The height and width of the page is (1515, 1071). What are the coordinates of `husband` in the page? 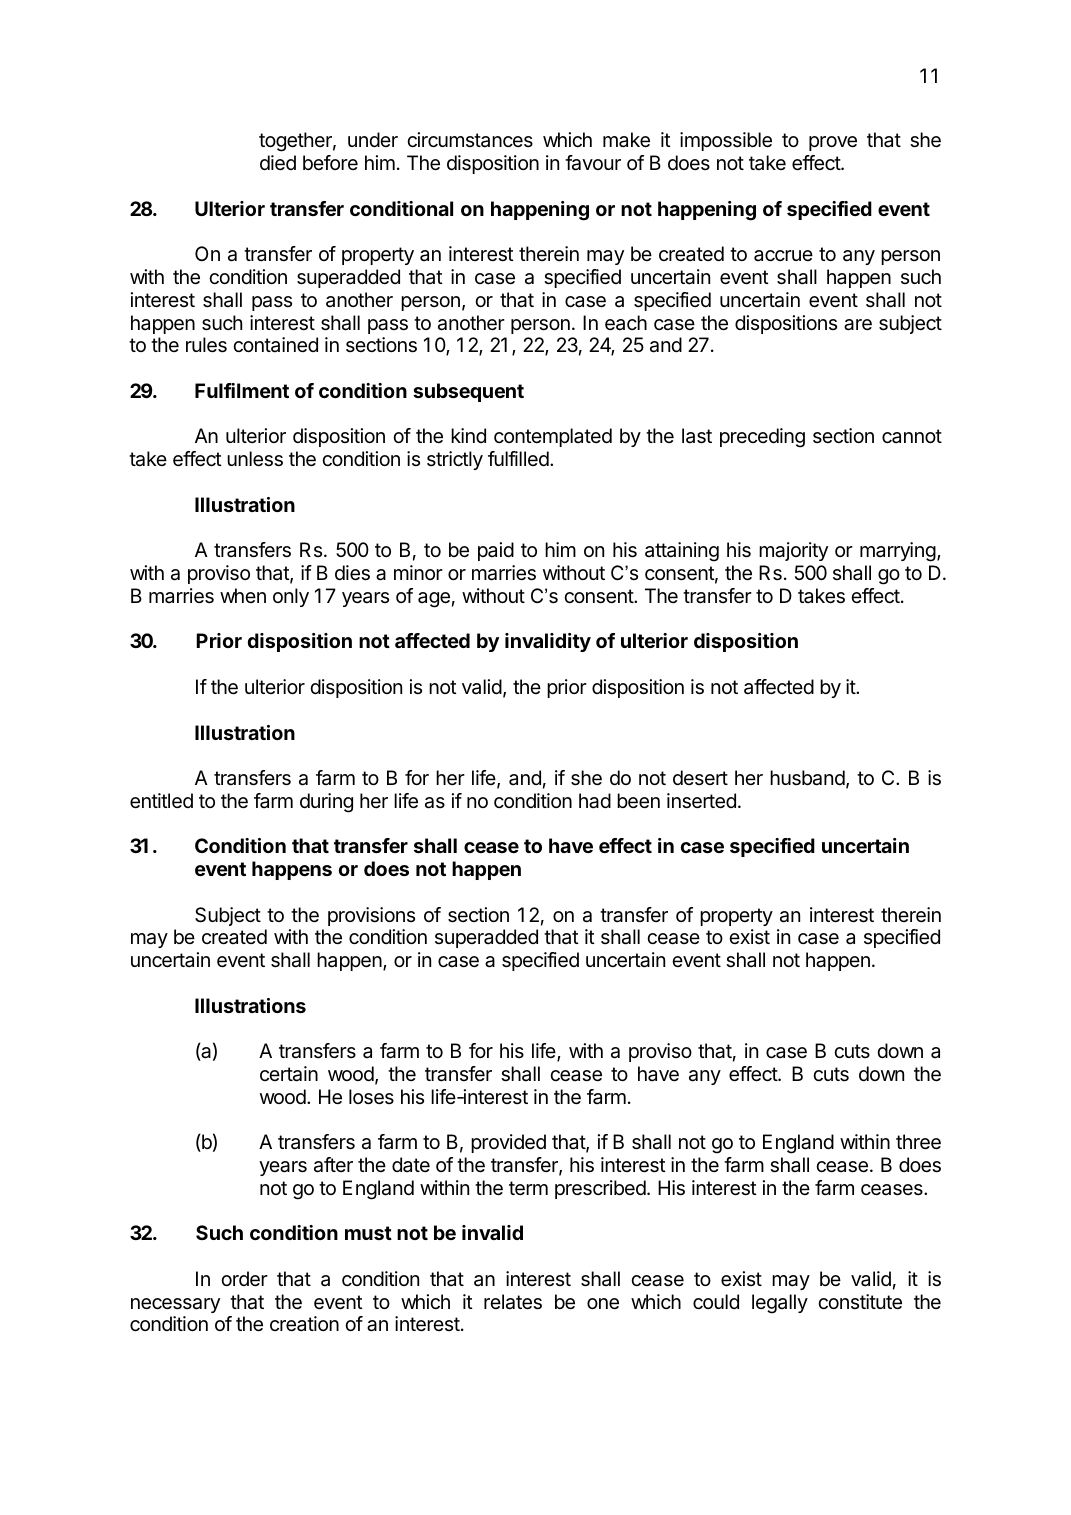 It's located at (807, 778).
